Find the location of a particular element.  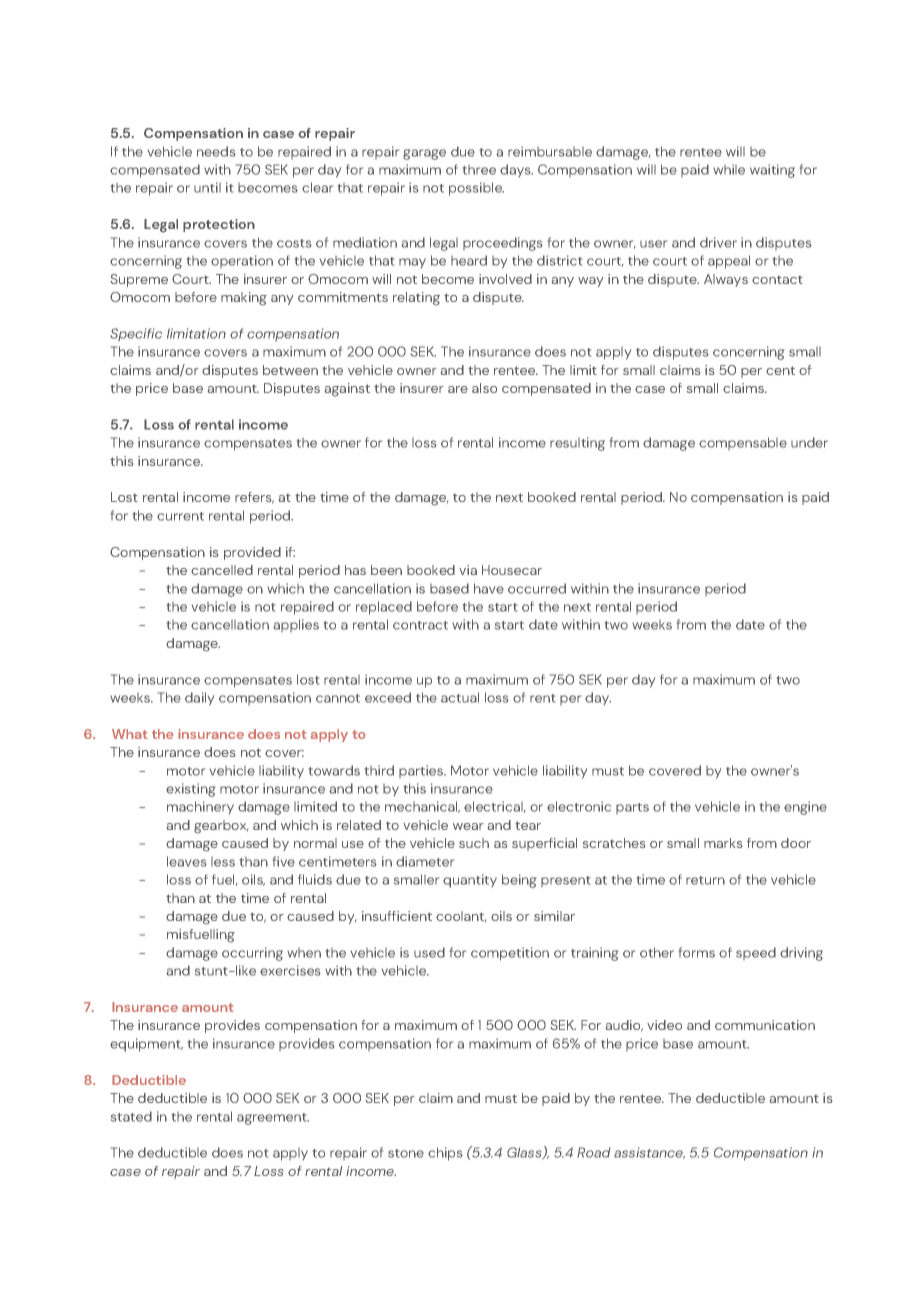

refers is located at coordinates (254, 498).
